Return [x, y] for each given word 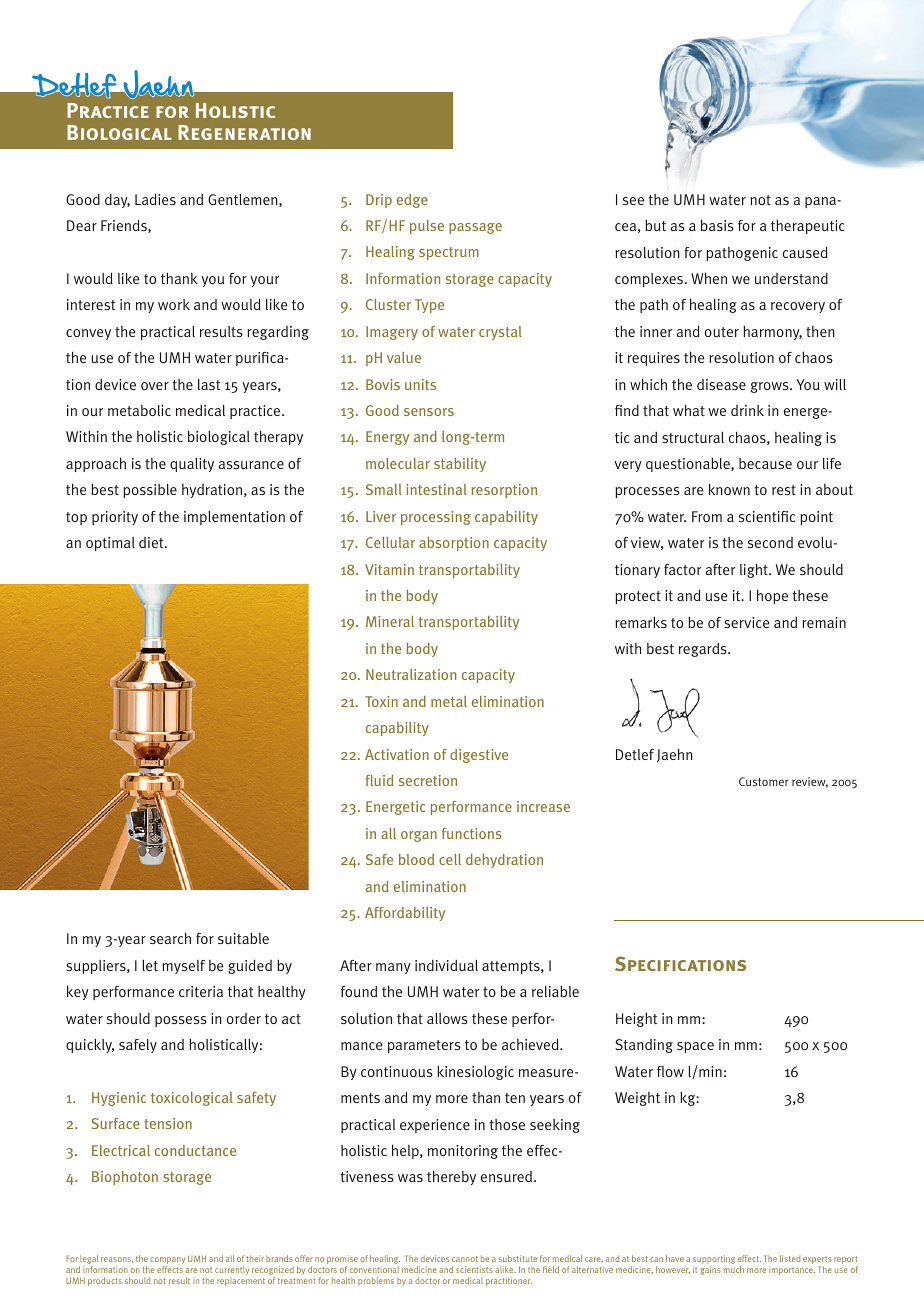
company [167, 1262]
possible [150, 491]
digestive [479, 756]
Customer [764, 781]
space [695, 1047]
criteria [201, 991]
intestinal [436, 489]
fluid [379, 780]
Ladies [155, 199]
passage [475, 228]
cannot [465, 1259]
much [734, 1269]
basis [717, 225]
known [729, 489]
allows [447, 1018]
